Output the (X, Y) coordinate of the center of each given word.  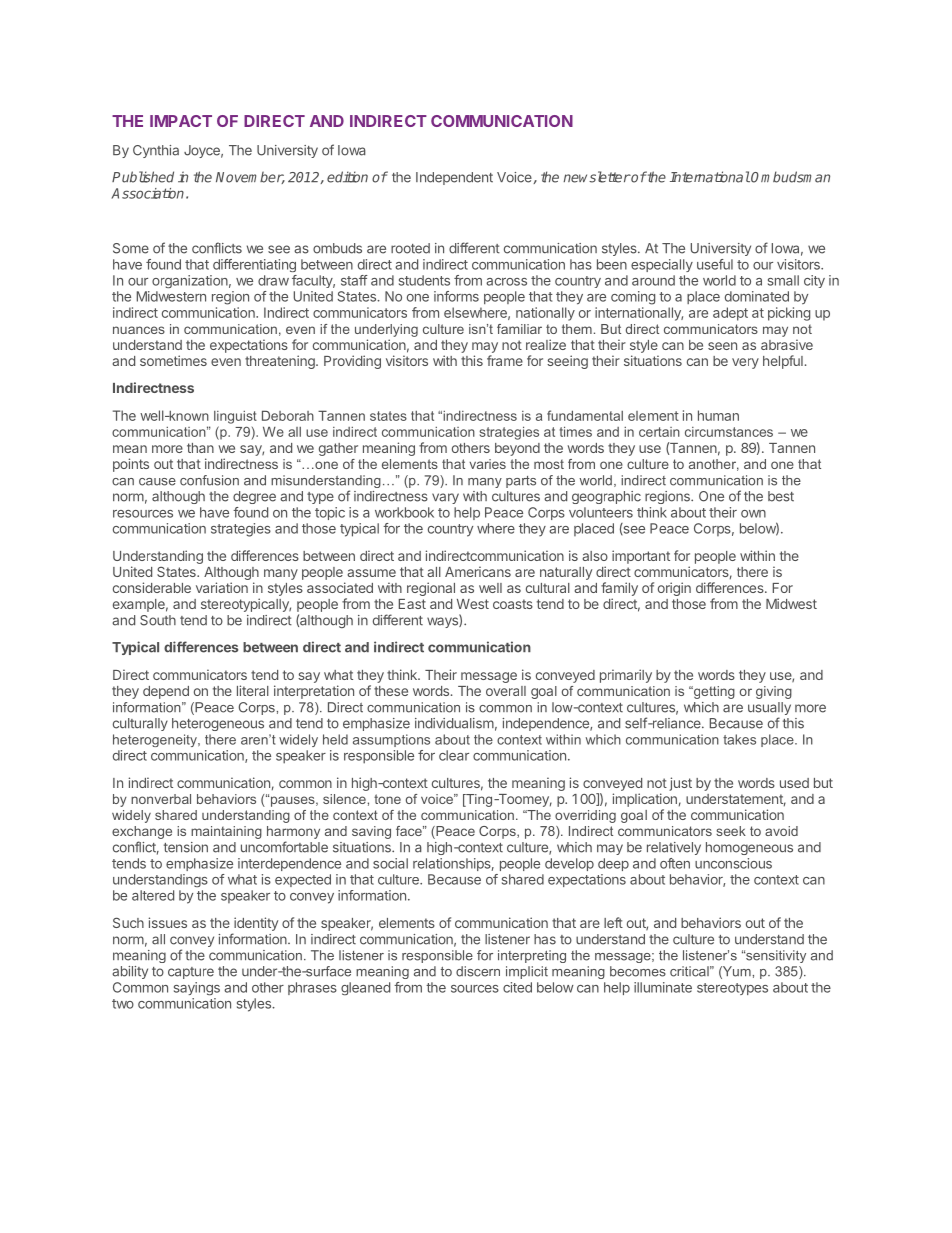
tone (387, 799)
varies (487, 464)
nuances (139, 330)
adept (730, 314)
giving (774, 692)
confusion (209, 480)
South (158, 620)
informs (456, 296)
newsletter (597, 177)
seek (731, 831)
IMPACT (181, 121)
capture (191, 973)
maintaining (226, 832)
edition (347, 177)
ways (443, 621)
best (781, 496)
